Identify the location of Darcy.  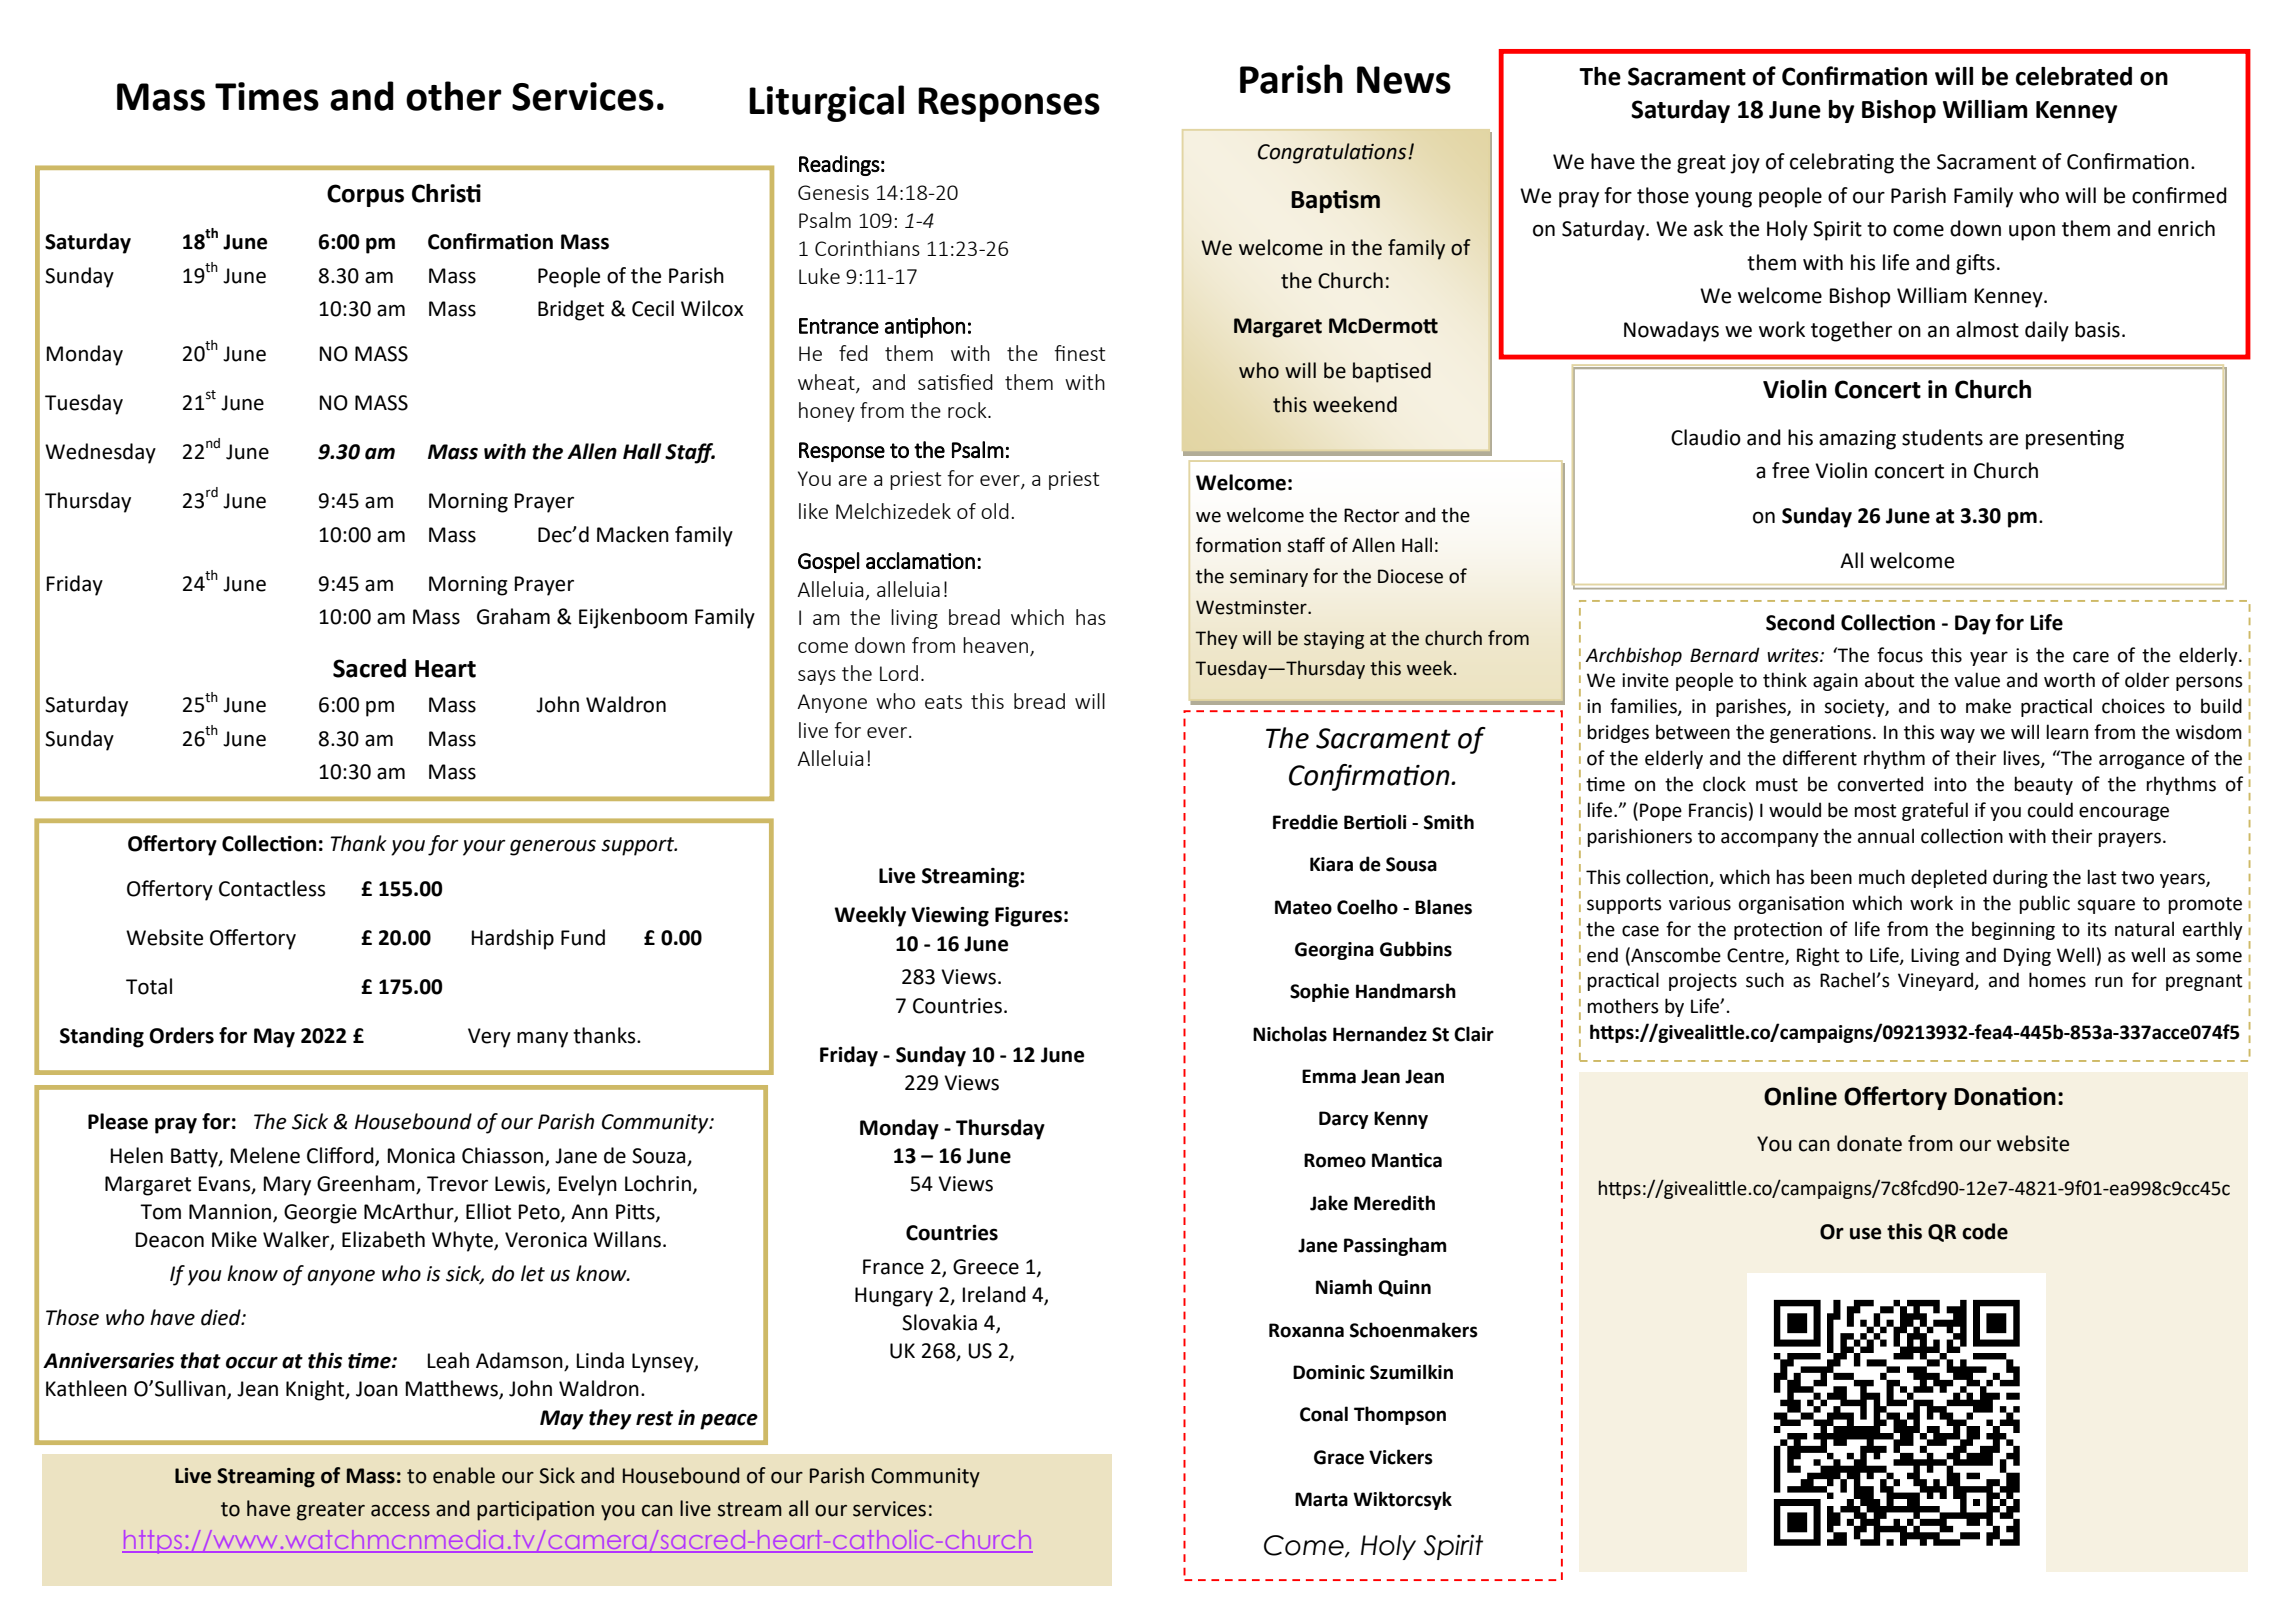
(1344, 1120).
